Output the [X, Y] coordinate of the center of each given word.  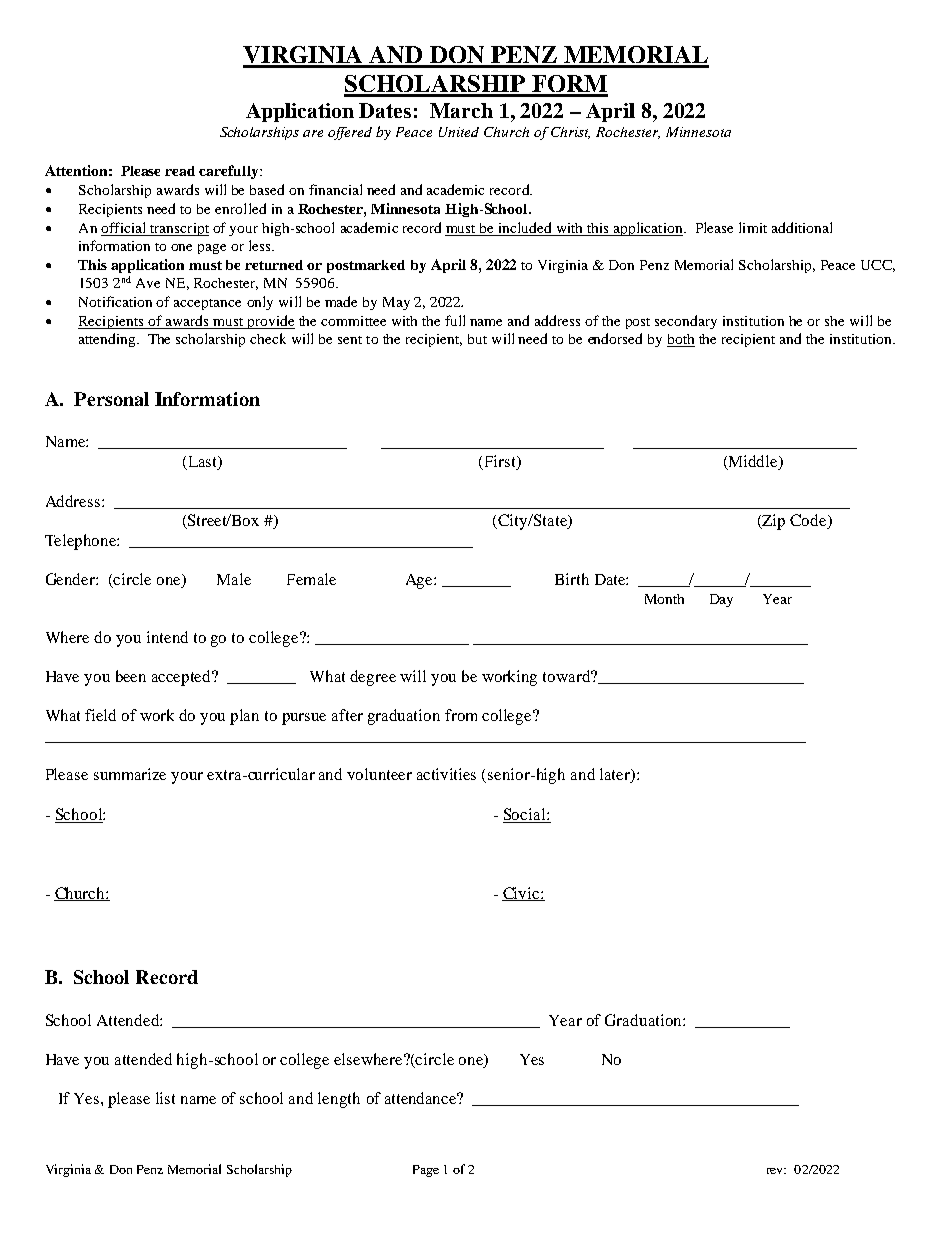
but [477, 339]
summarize [130, 774]
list [165, 1098]
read [180, 171]
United [459, 132]
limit [753, 227]
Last [202, 463]
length [339, 1100]
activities [446, 774]
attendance [422, 1098]
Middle [753, 462]
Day [721, 600]
